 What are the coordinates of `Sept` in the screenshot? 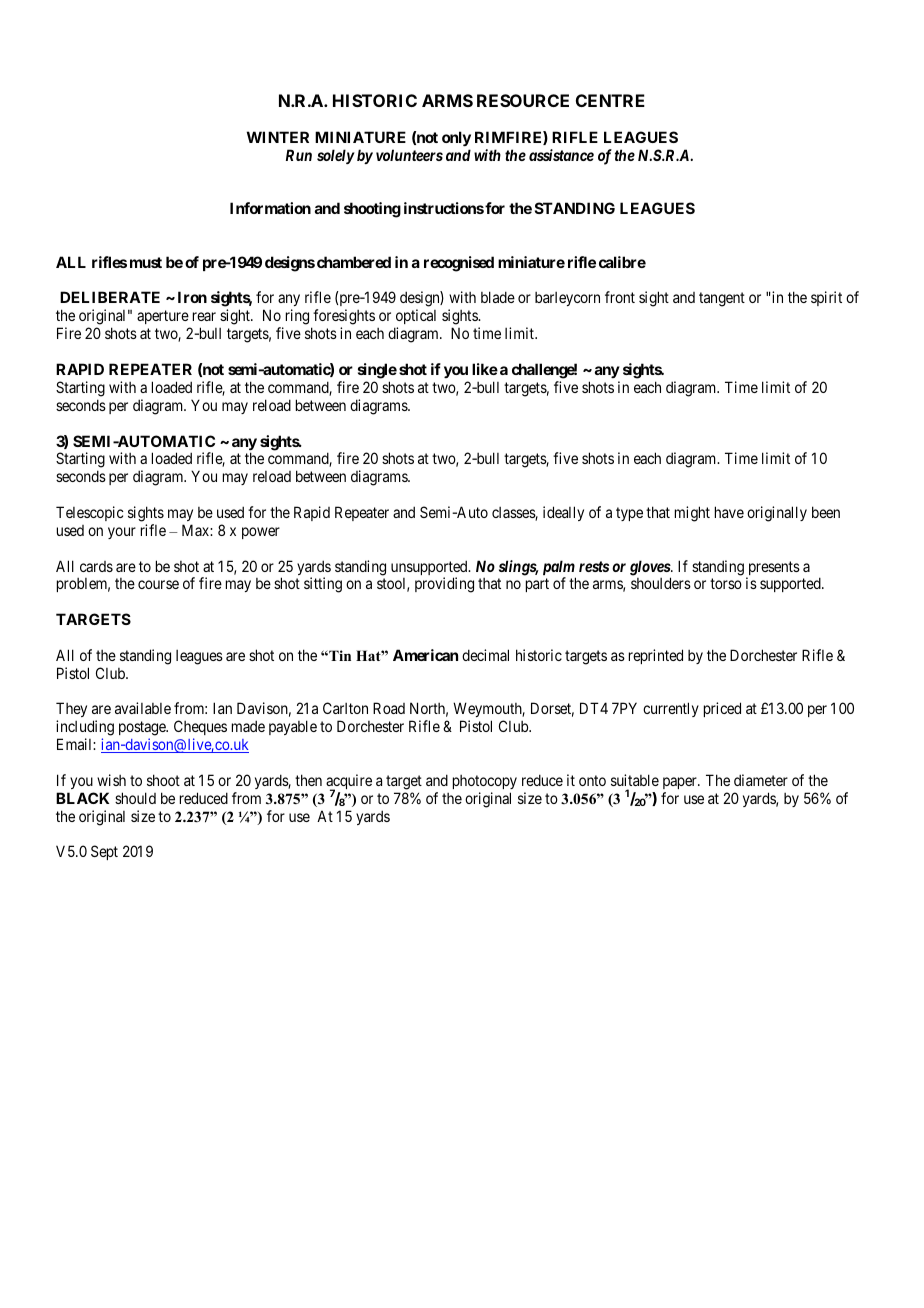 It's located at (104, 852).
